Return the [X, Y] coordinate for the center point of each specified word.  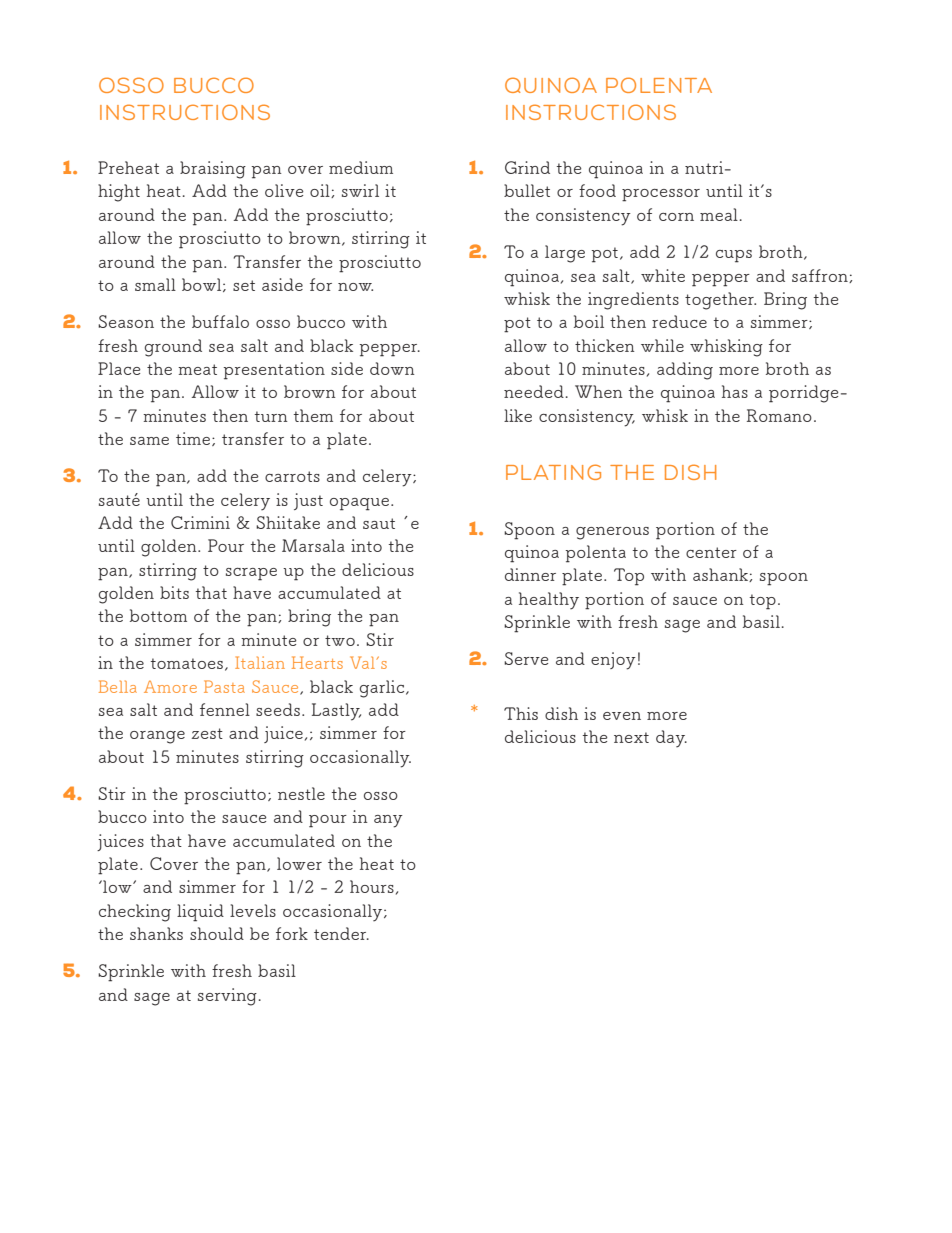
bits [174, 592]
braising [213, 170]
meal [719, 214]
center [711, 552]
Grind [527, 167]
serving [227, 997]
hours [372, 886]
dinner [530, 574]
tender [341, 933]
